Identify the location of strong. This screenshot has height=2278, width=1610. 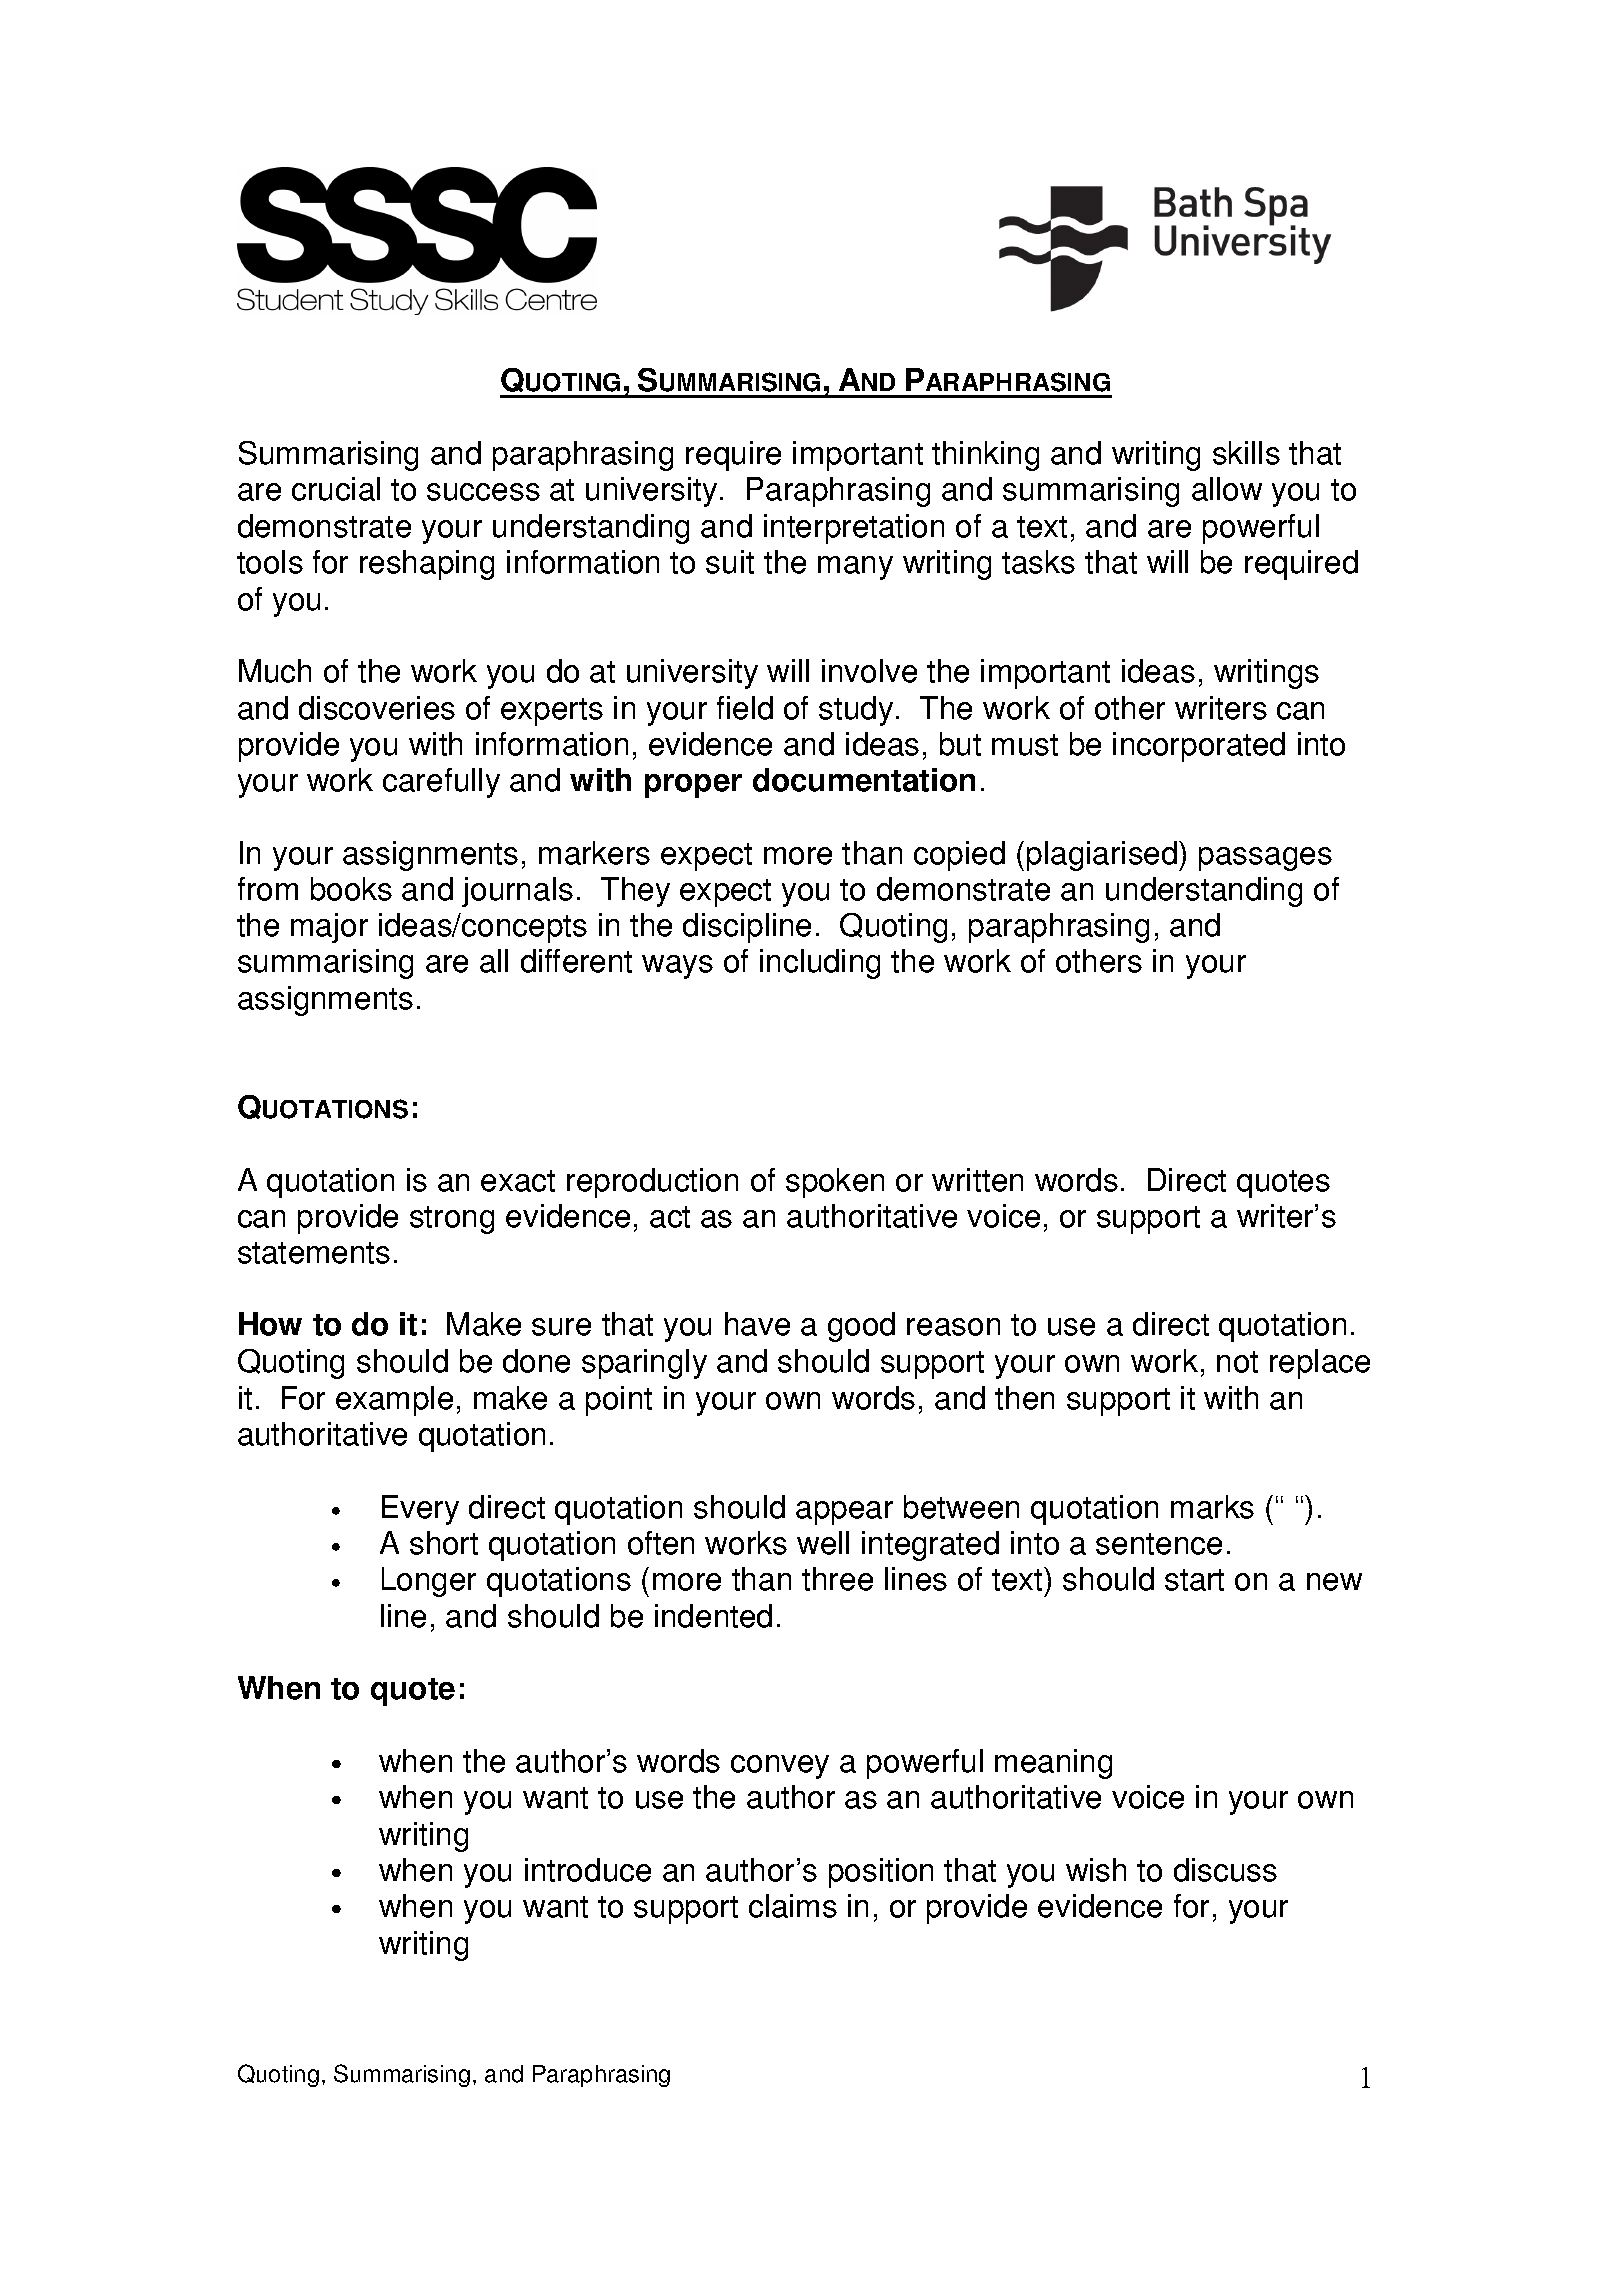
(452, 1220).
